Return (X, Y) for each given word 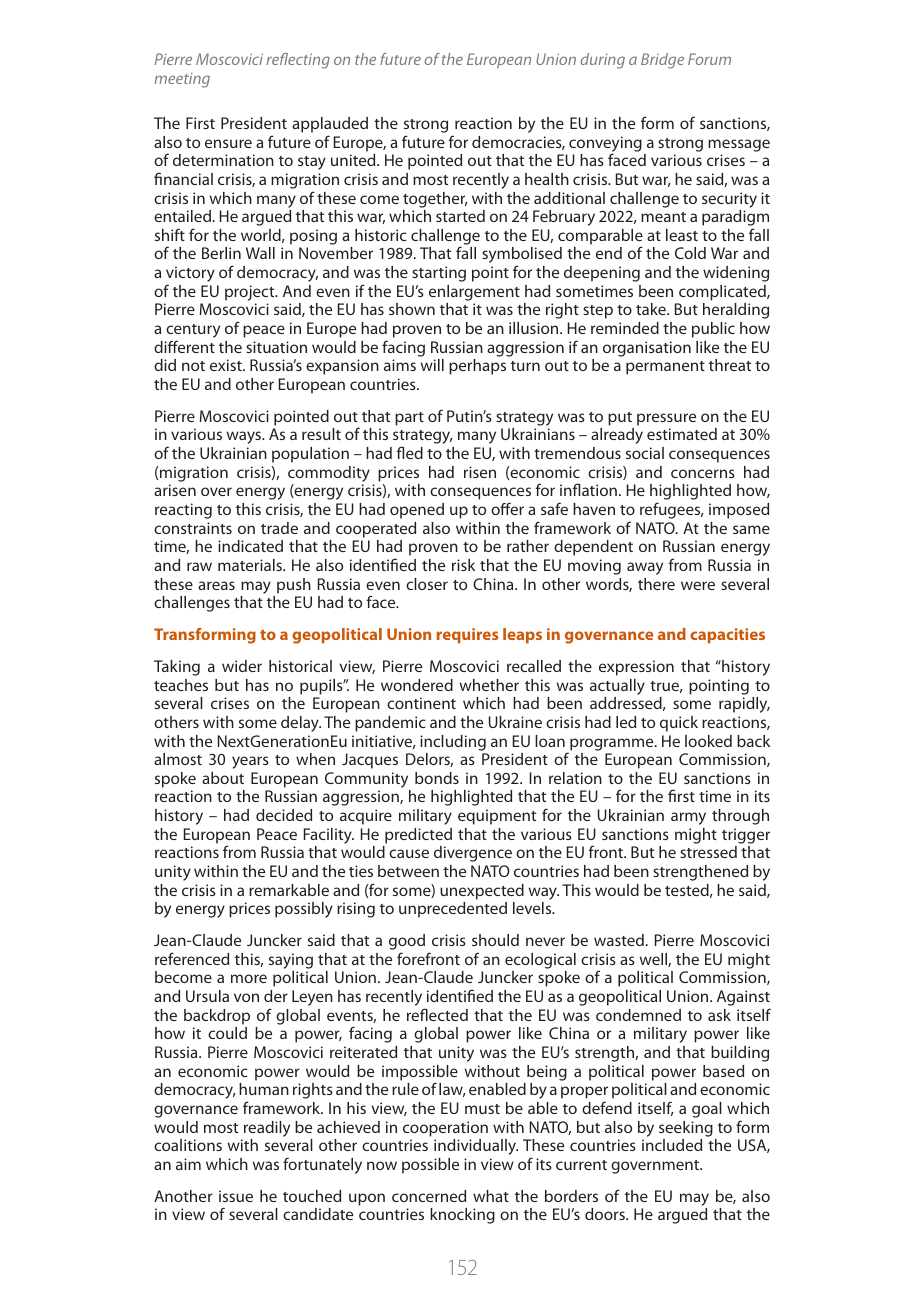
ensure (228, 143)
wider (242, 666)
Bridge (662, 61)
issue (236, 1196)
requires (467, 636)
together (435, 200)
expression (636, 668)
